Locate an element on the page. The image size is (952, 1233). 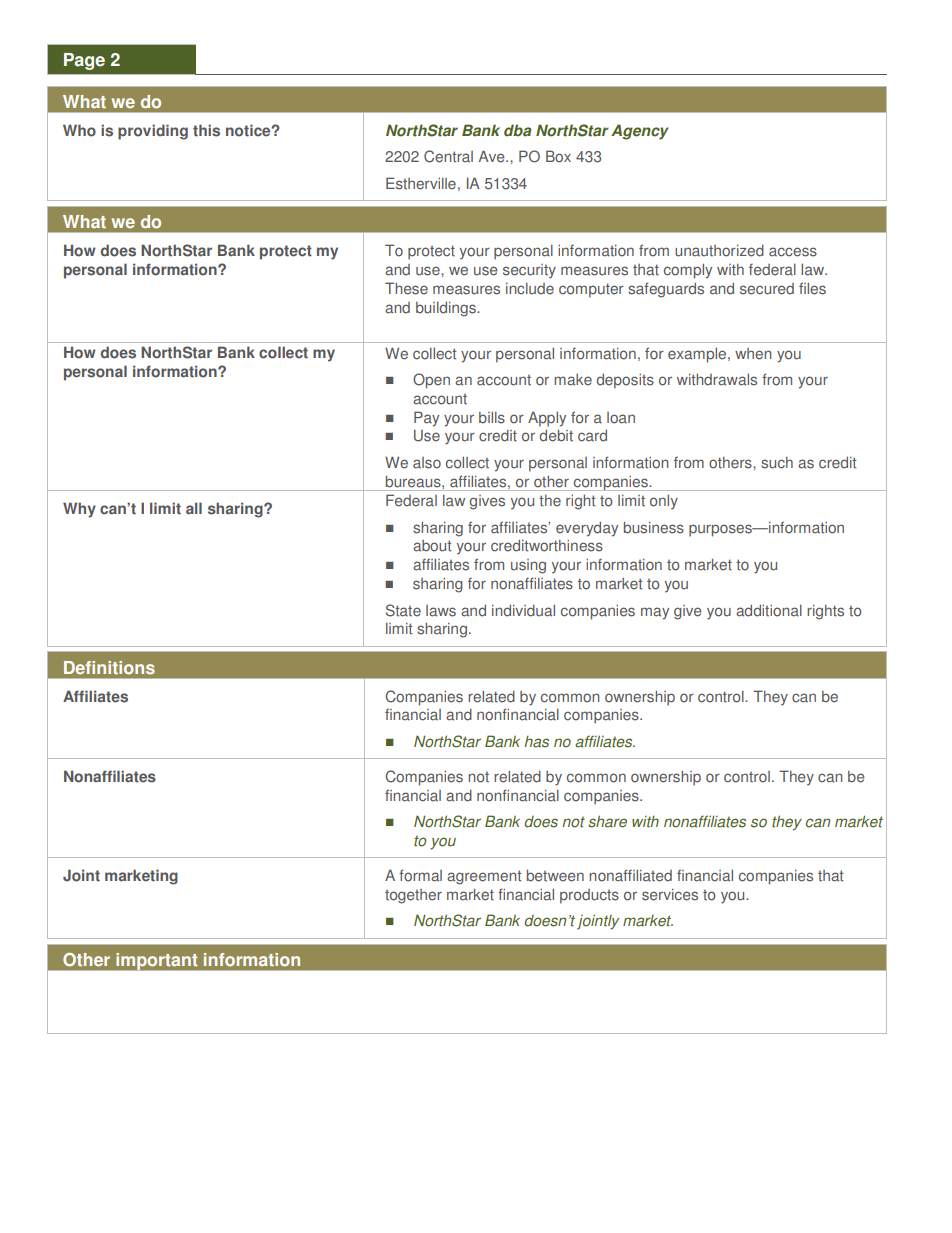
when is located at coordinates (753, 354).
